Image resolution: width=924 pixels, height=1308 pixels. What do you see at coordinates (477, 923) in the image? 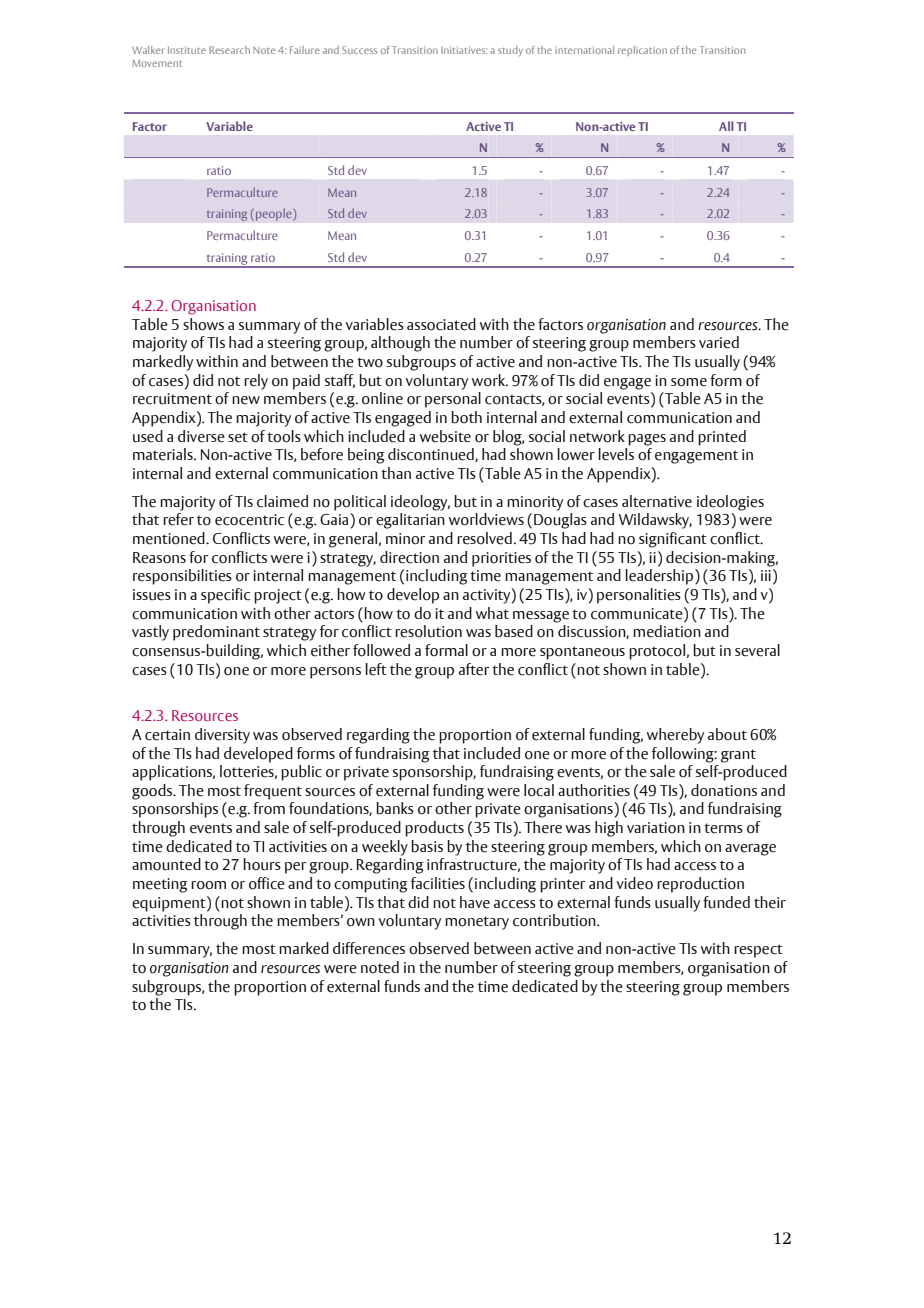
I see `monetary` at bounding box center [477, 923].
